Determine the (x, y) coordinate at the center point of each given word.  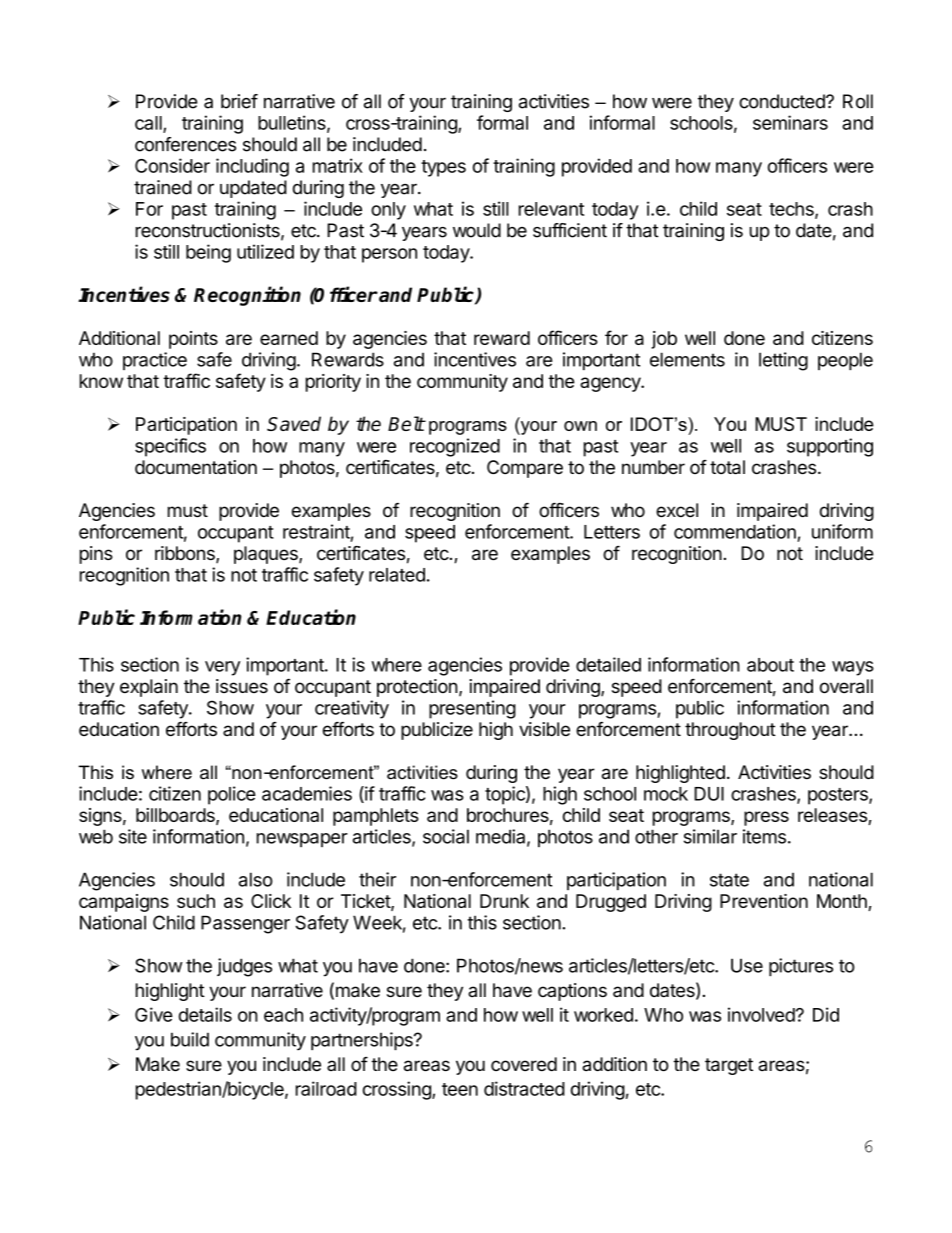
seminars (790, 122)
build (190, 1039)
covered (524, 1064)
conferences (185, 144)
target (729, 1066)
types (443, 168)
